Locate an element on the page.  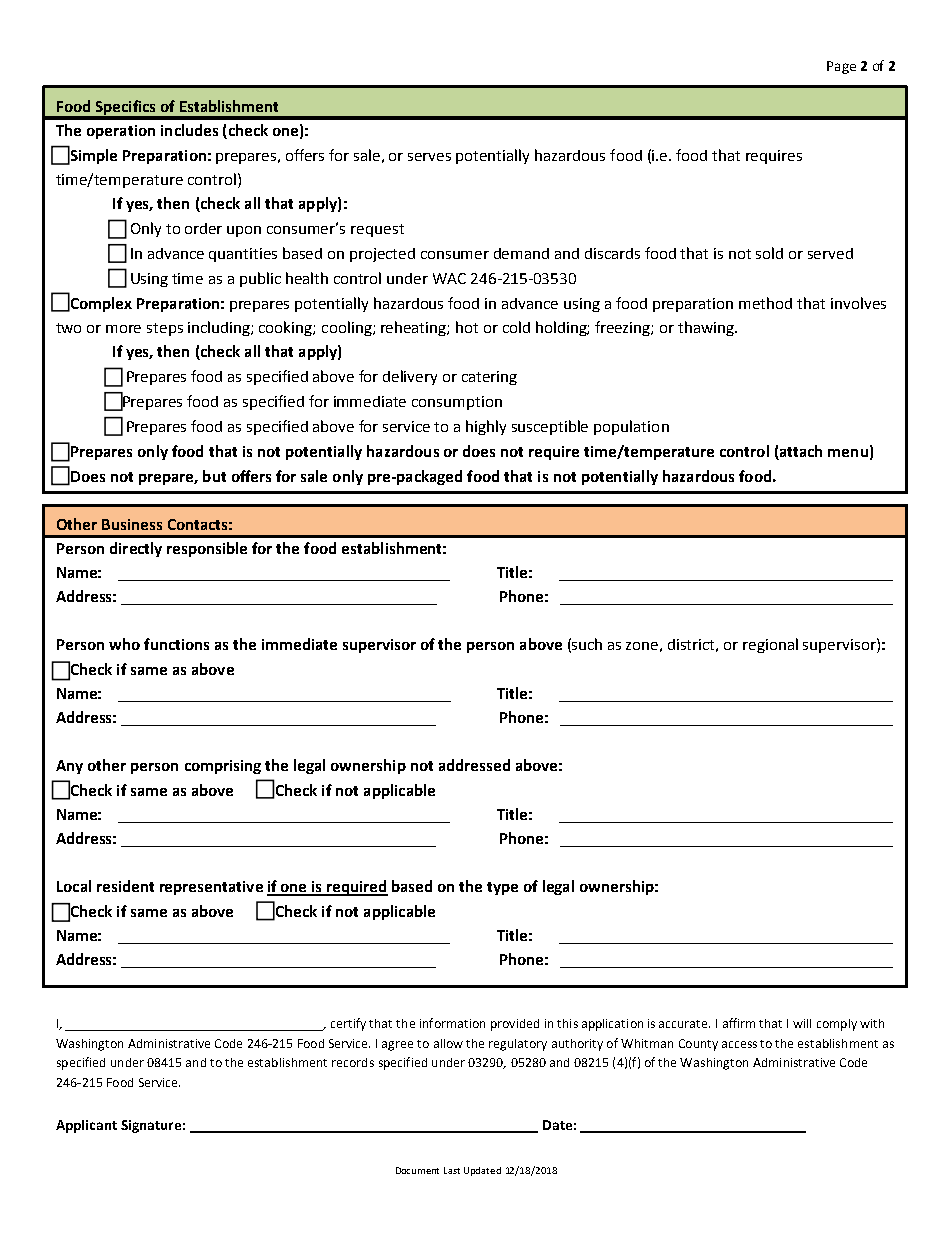
type is located at coordinates (502, 888).
